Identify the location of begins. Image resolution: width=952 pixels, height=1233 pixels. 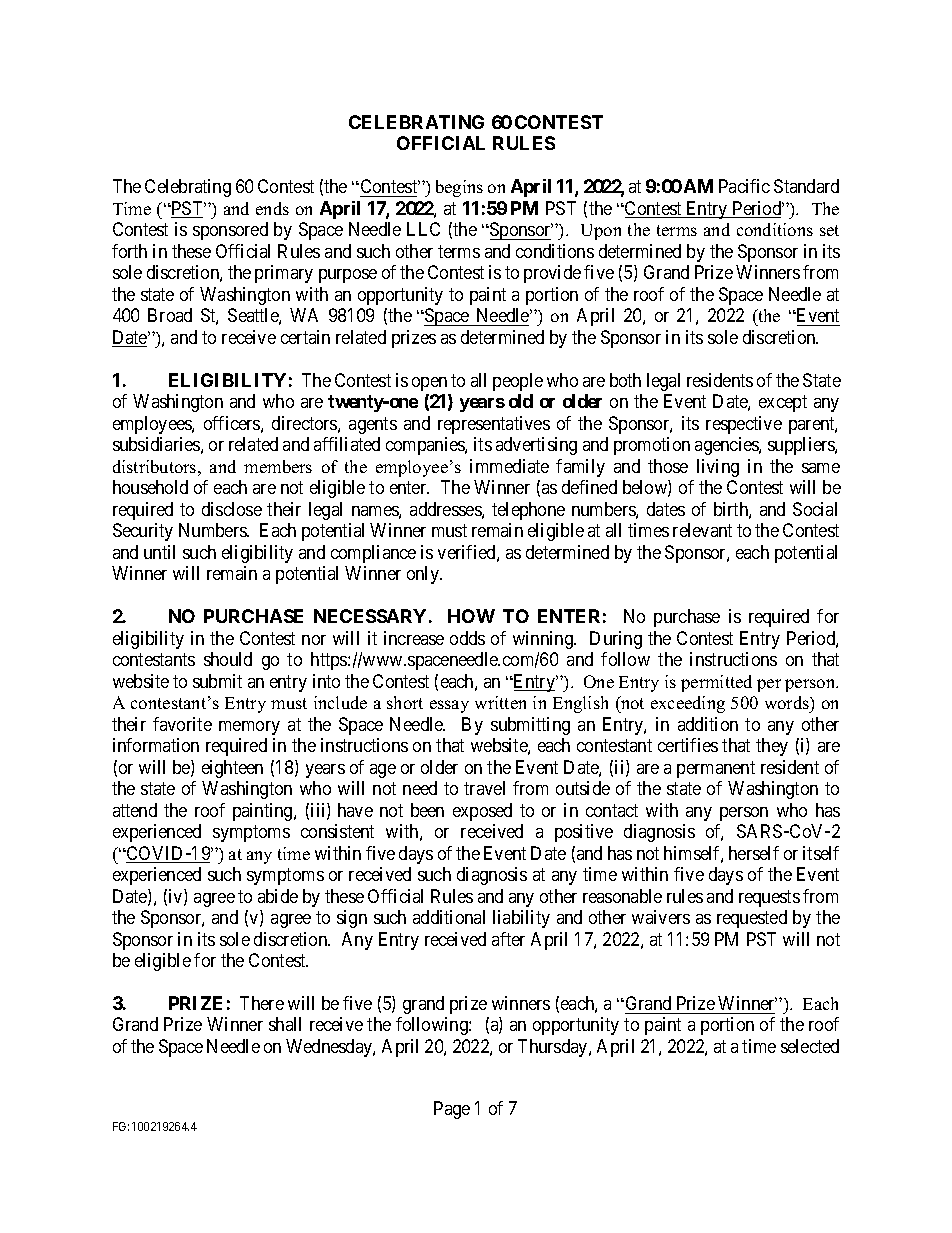
(459, 188).
